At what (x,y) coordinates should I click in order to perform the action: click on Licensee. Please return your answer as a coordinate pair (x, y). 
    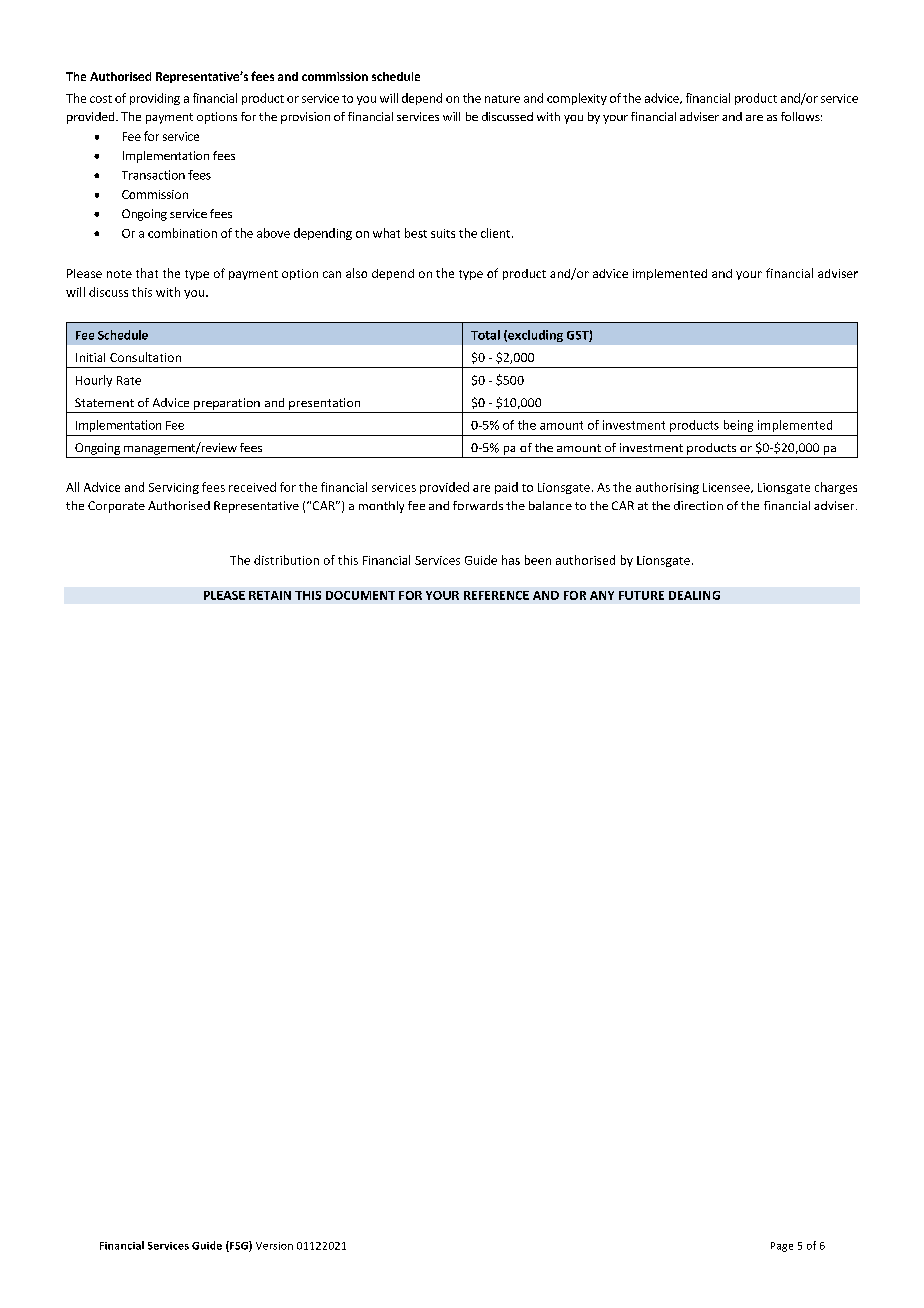
    Looking at the image, I should click on (727, 488).
